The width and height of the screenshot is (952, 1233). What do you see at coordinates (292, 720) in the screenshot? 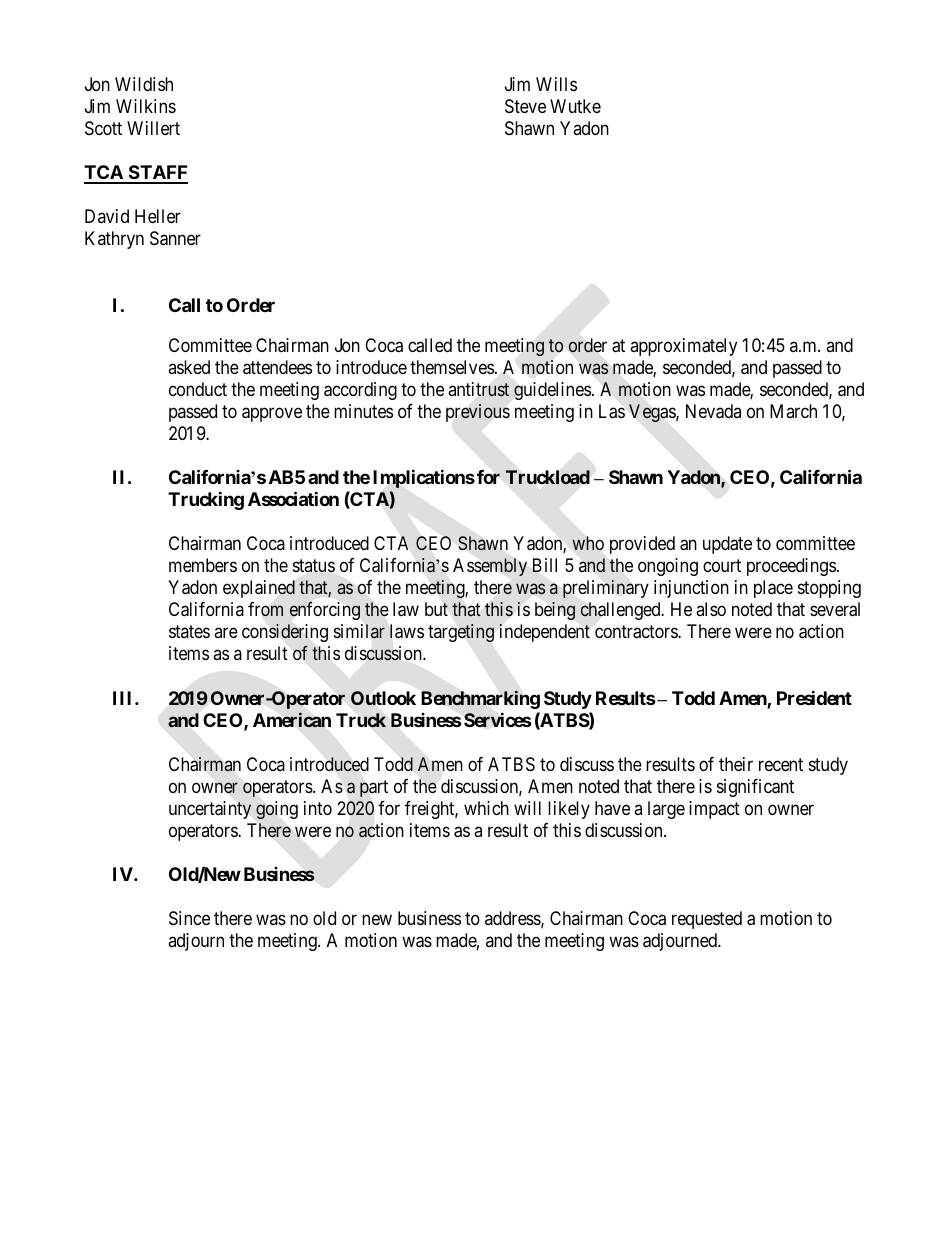
I see `American` at bounding box center [292, 720].
